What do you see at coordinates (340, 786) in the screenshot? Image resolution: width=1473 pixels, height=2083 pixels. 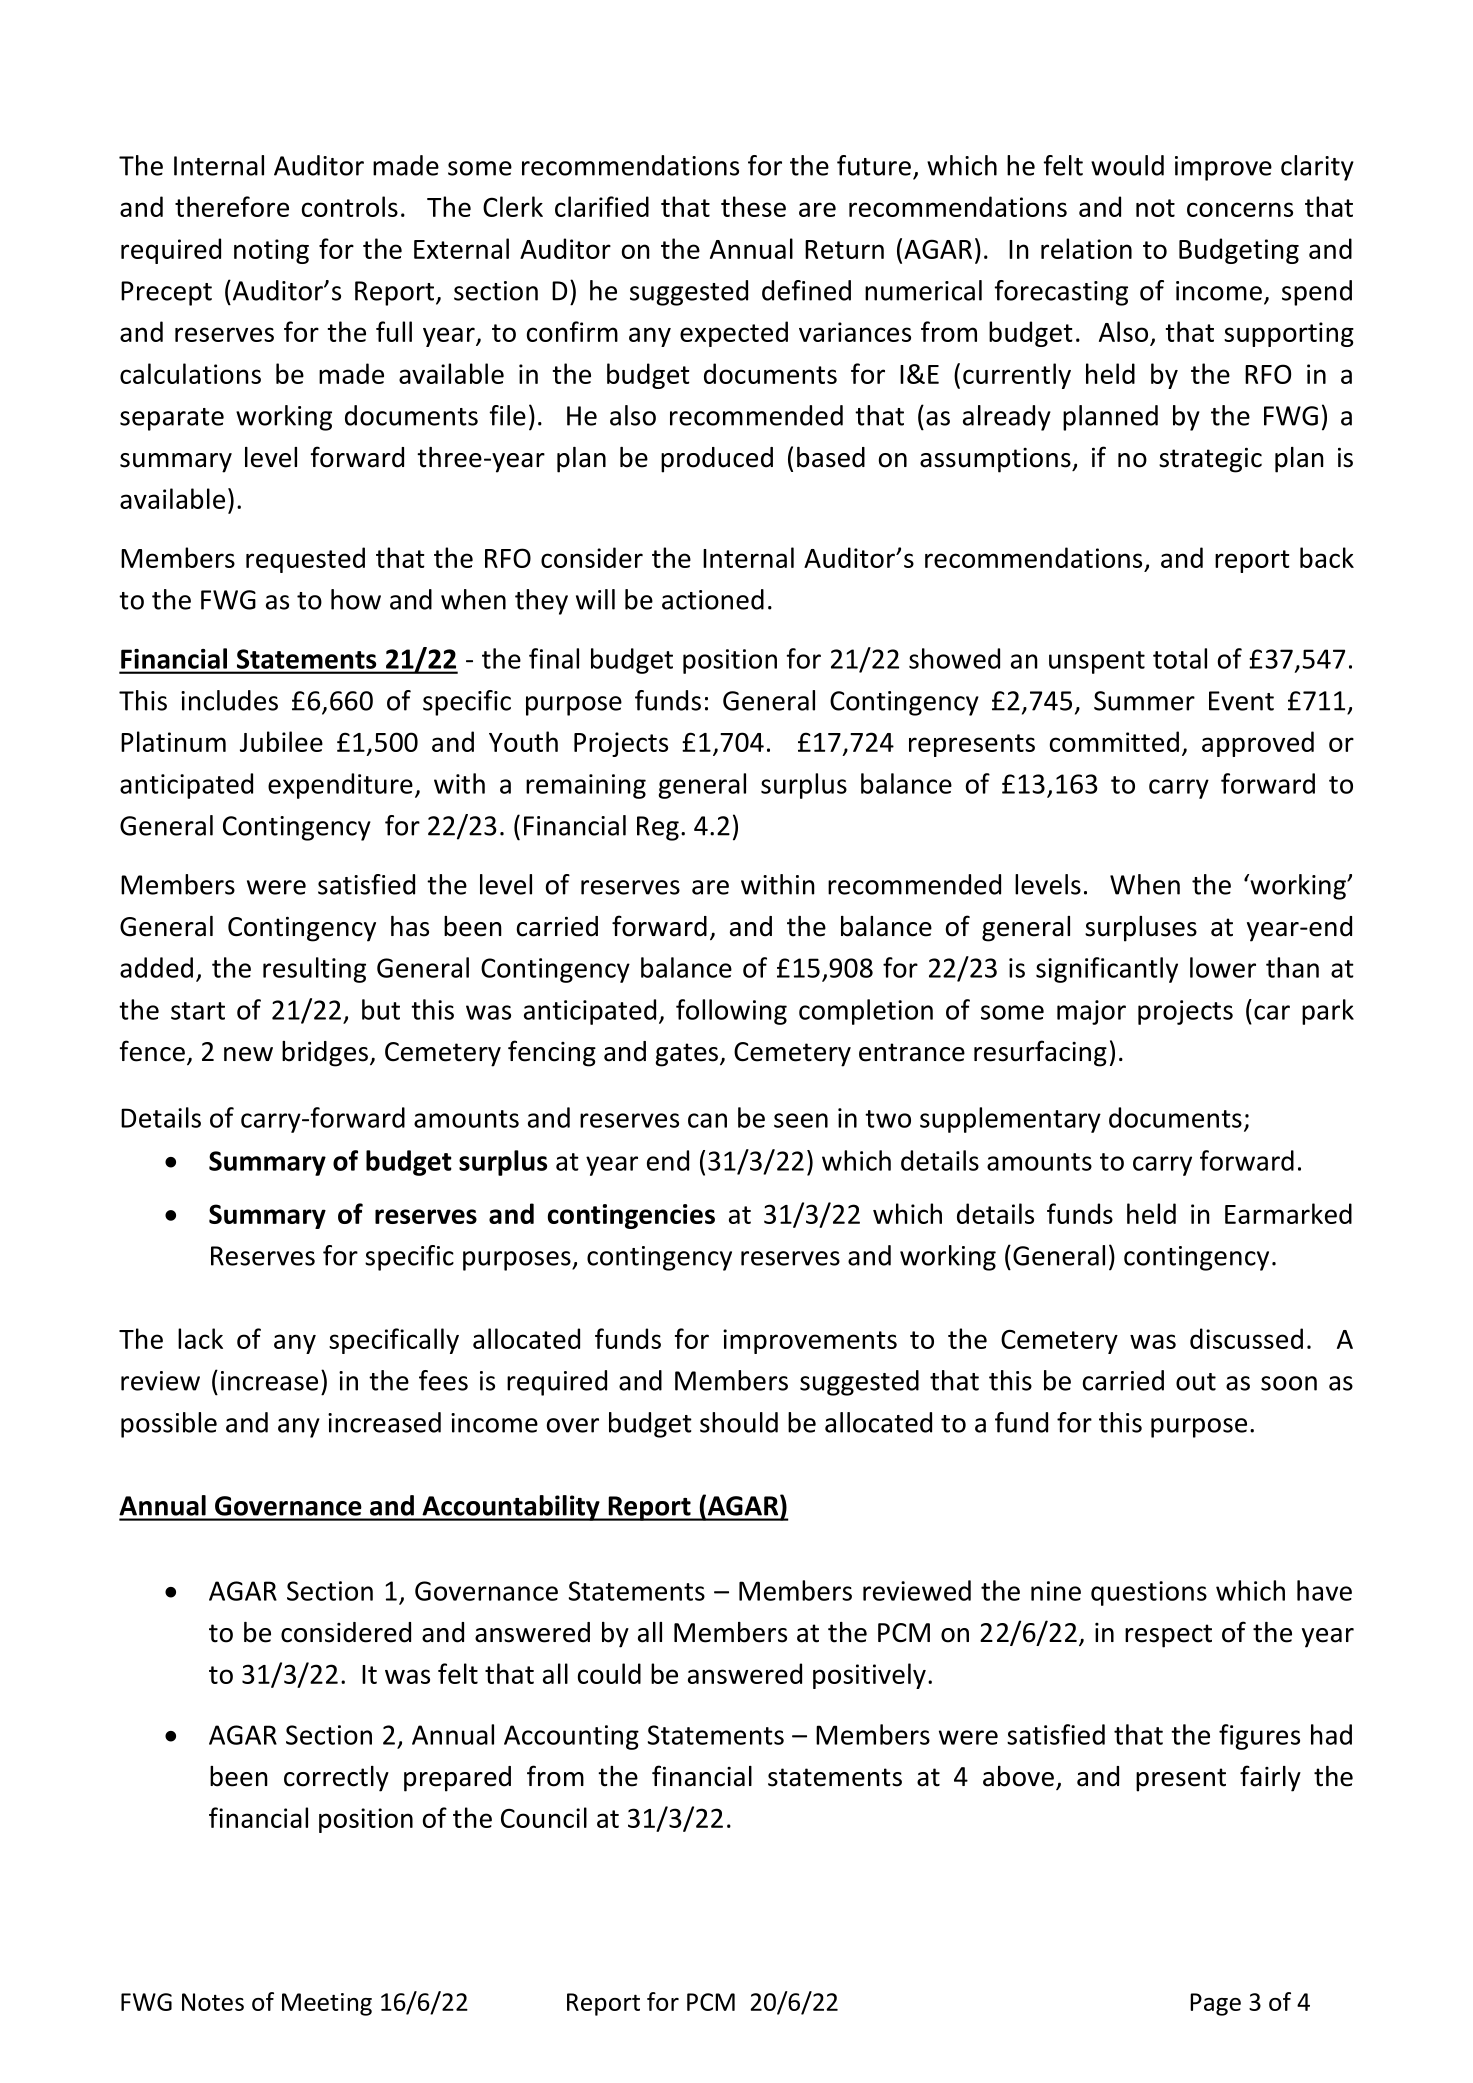 I see `expenditure` at bounding box center [340, 786].
